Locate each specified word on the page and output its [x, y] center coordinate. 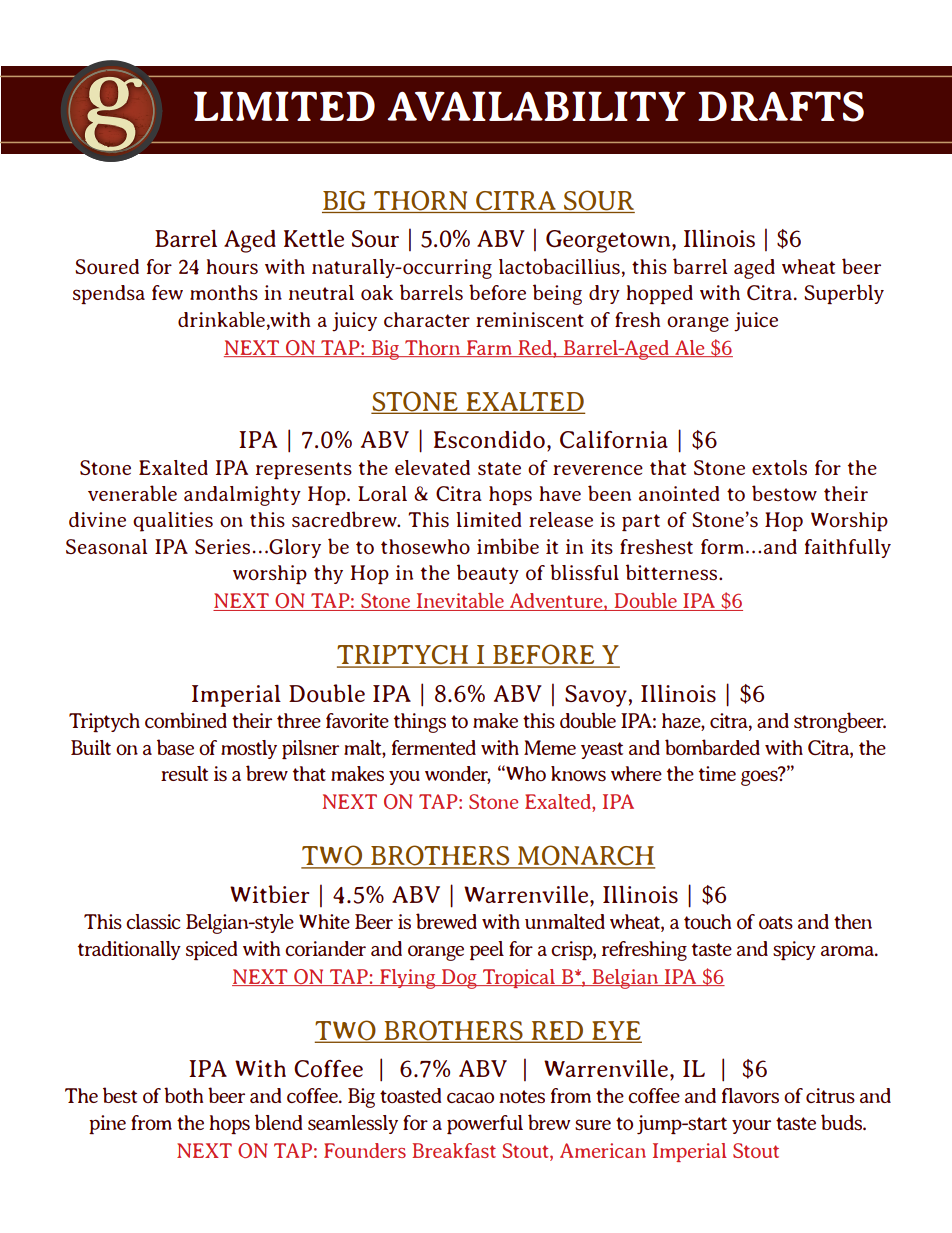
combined [186, 720]
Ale [690, 348]
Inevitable [460, 602]
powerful [485, 1124]
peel [487, 951]
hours [232, 266]
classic [153, 921]
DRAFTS [781, 106]
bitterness [673, 572]
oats [776, 922]
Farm [489, 348]
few [167, 292]
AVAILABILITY [537, 106]
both [183, 1095]
